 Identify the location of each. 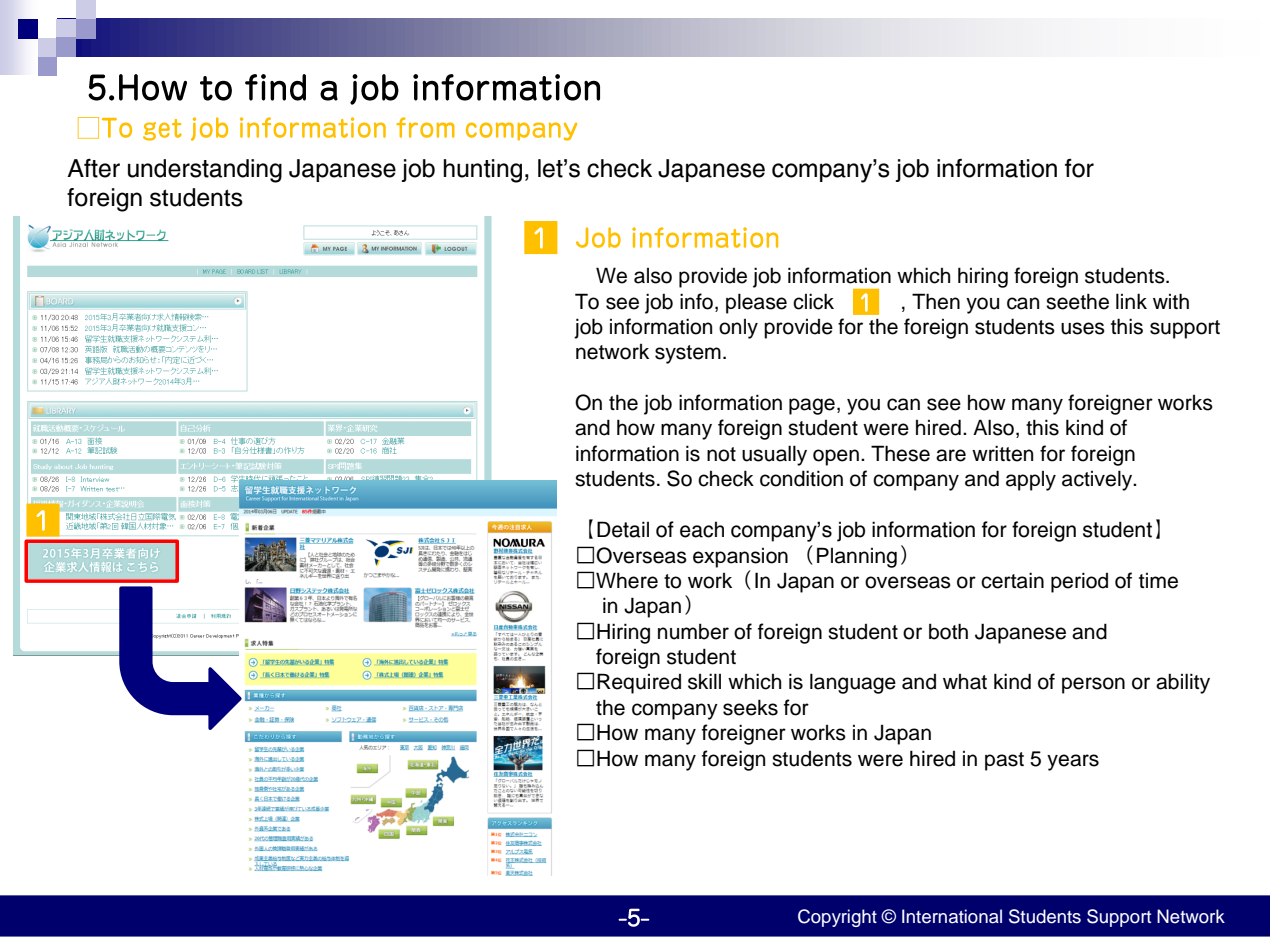
(702, 529).
